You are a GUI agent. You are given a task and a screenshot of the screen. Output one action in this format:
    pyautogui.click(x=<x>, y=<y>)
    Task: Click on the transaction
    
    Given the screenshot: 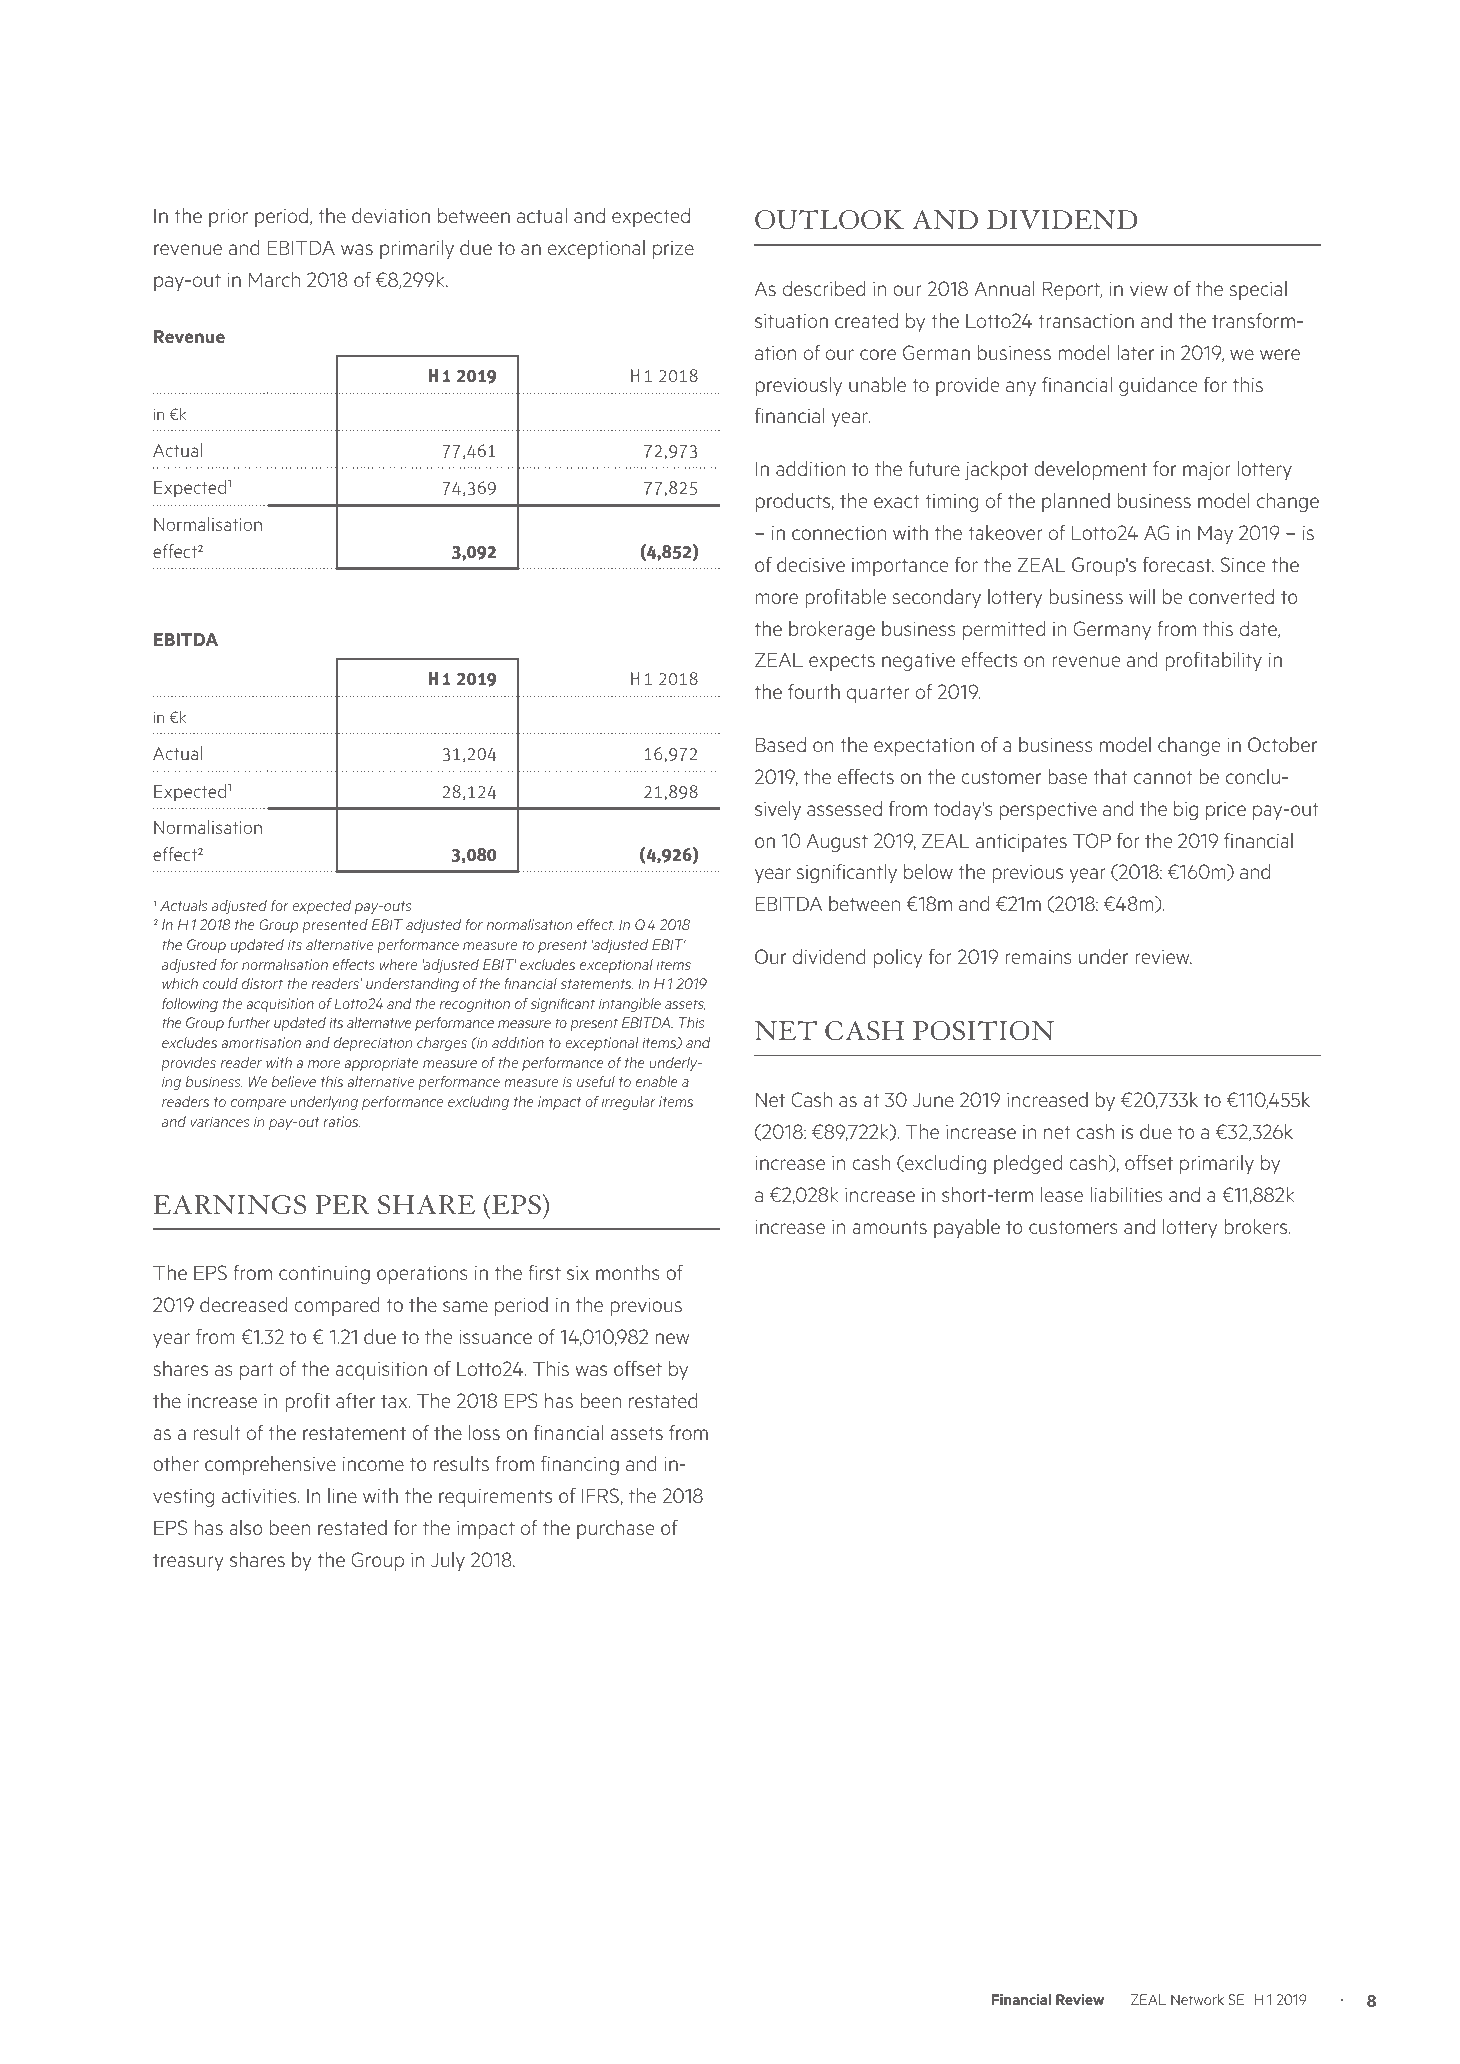 What is the action you would take?
    pyautogui.click(x=1086, y=321)
